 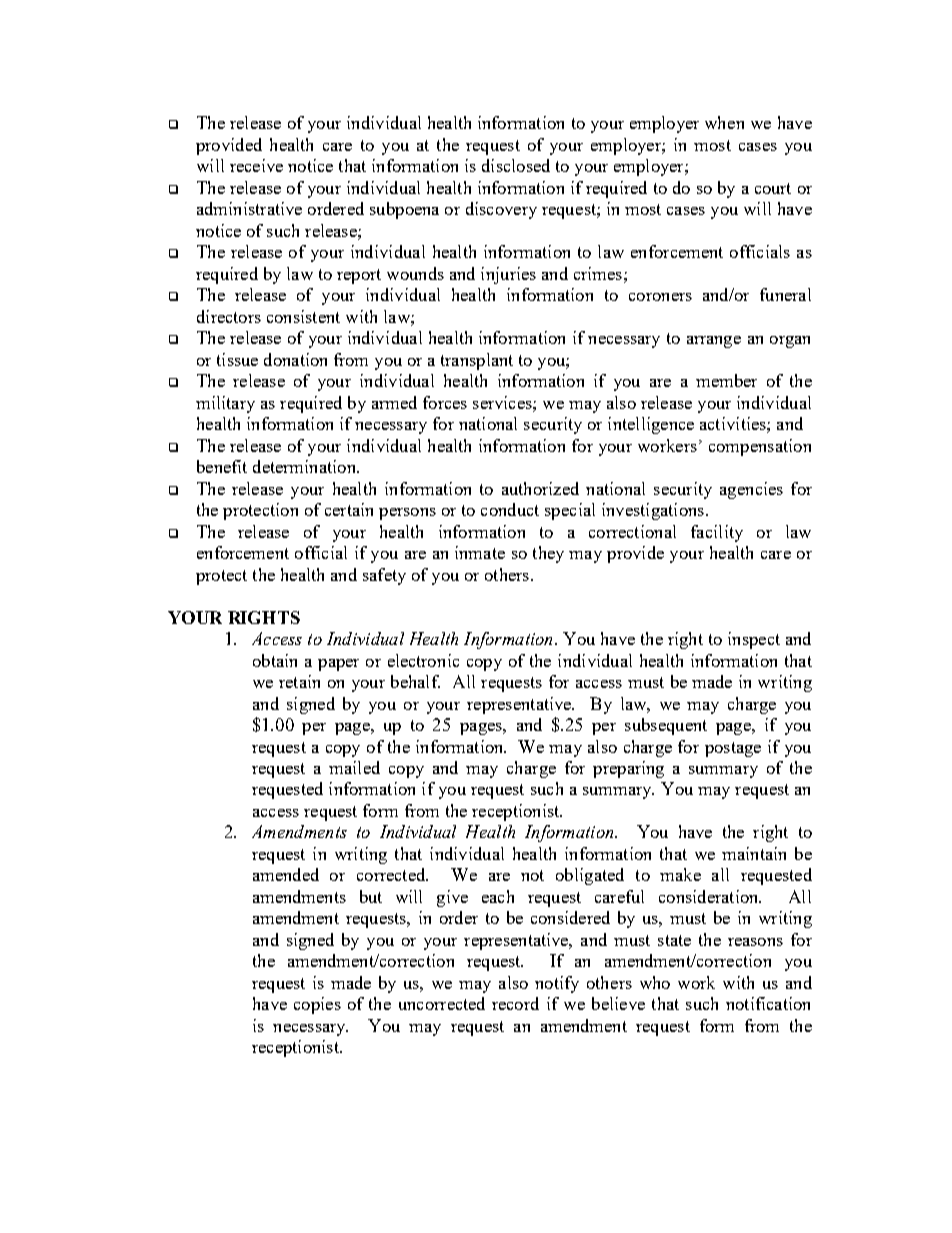 I want to click on when, so click(x=724, y=122).
